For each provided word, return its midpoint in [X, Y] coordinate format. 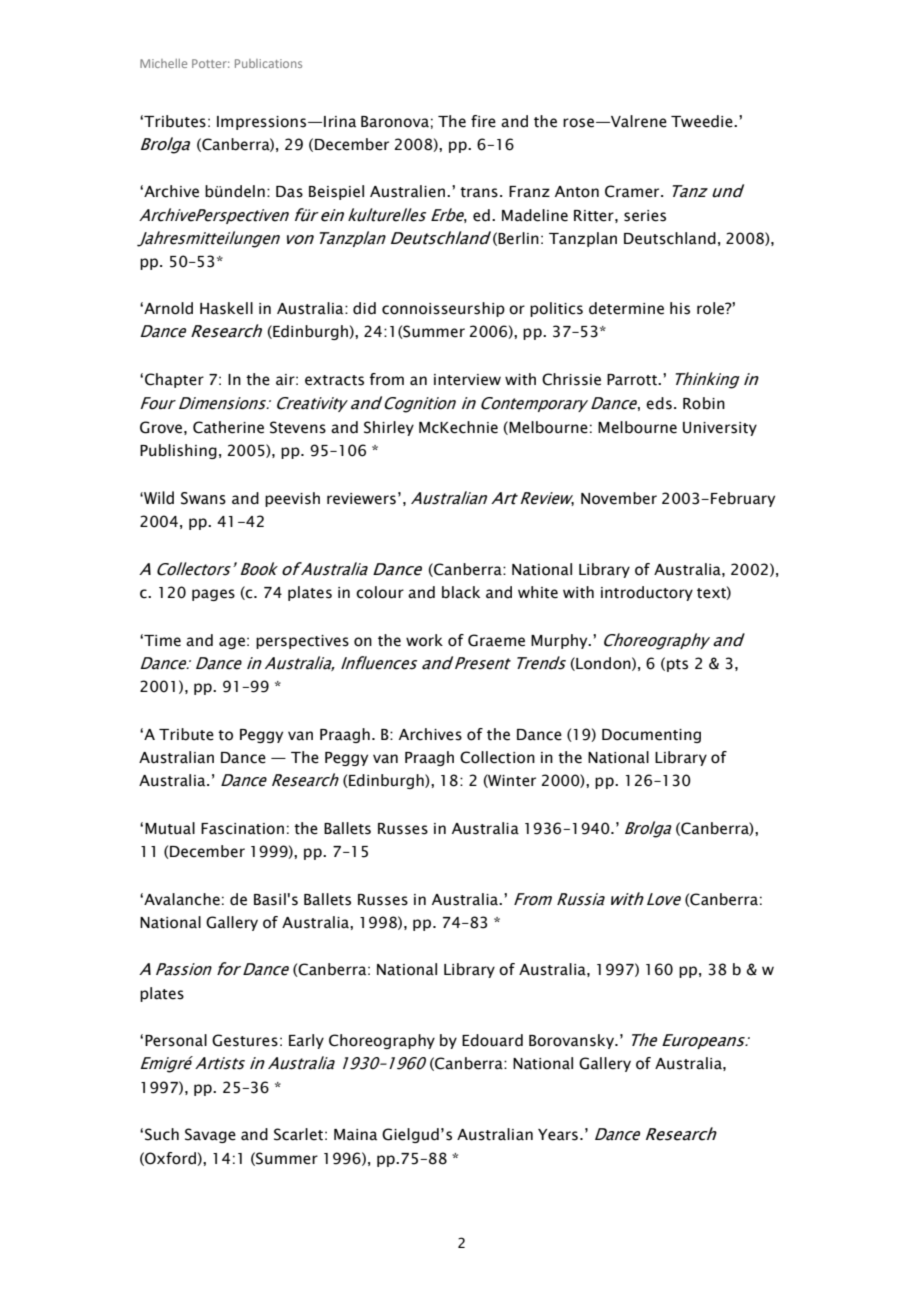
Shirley [389, 428]
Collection [497, 757]
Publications [268, 63]
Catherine [228, 427]
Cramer [633, 191]
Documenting [651, 736]
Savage [210, 1135]
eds [659, 403]
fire [483, 121]
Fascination [242, 829]
